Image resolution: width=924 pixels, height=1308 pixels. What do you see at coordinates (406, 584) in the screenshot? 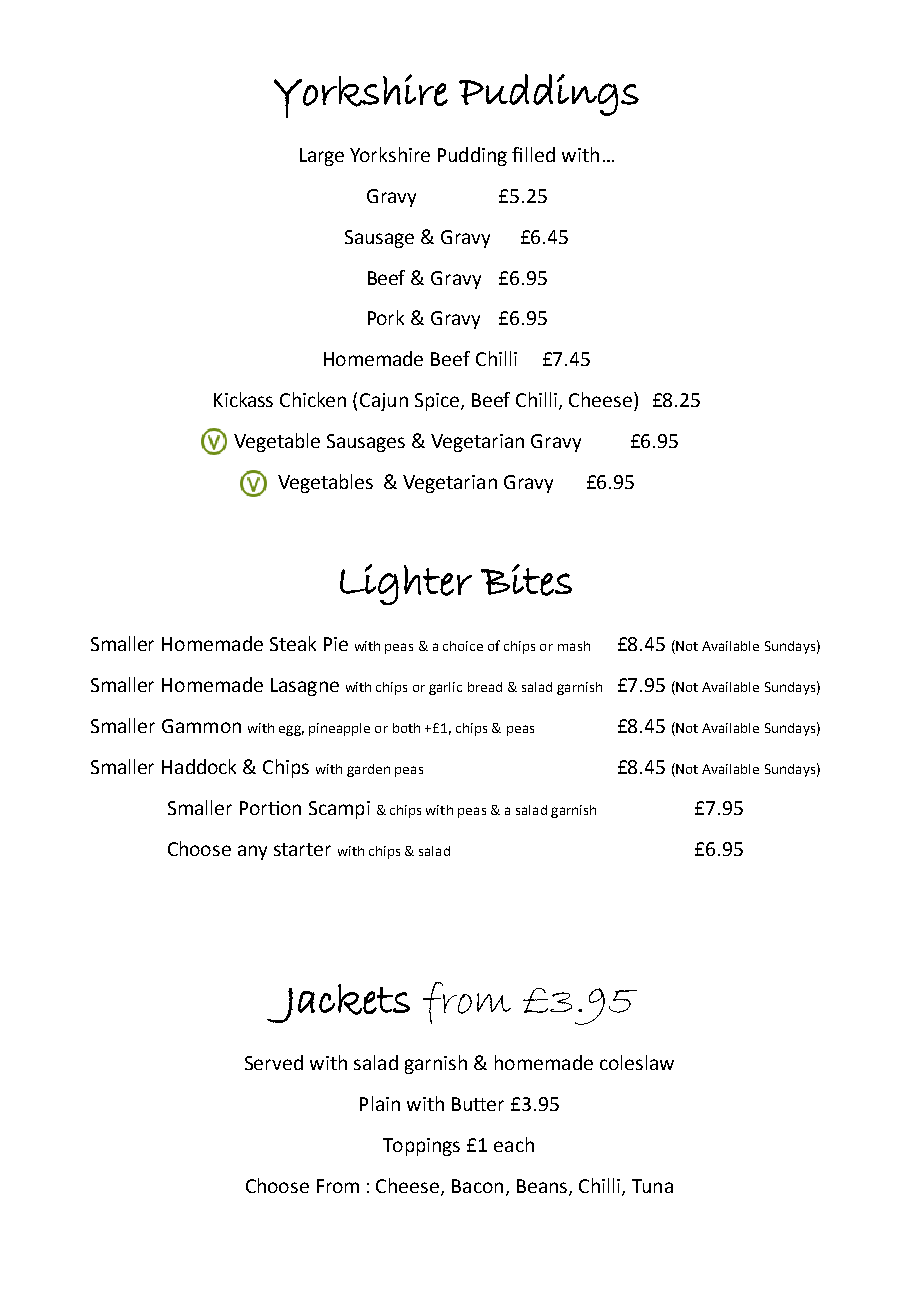
I see `Lighter` at bounding box center [406, 584].
